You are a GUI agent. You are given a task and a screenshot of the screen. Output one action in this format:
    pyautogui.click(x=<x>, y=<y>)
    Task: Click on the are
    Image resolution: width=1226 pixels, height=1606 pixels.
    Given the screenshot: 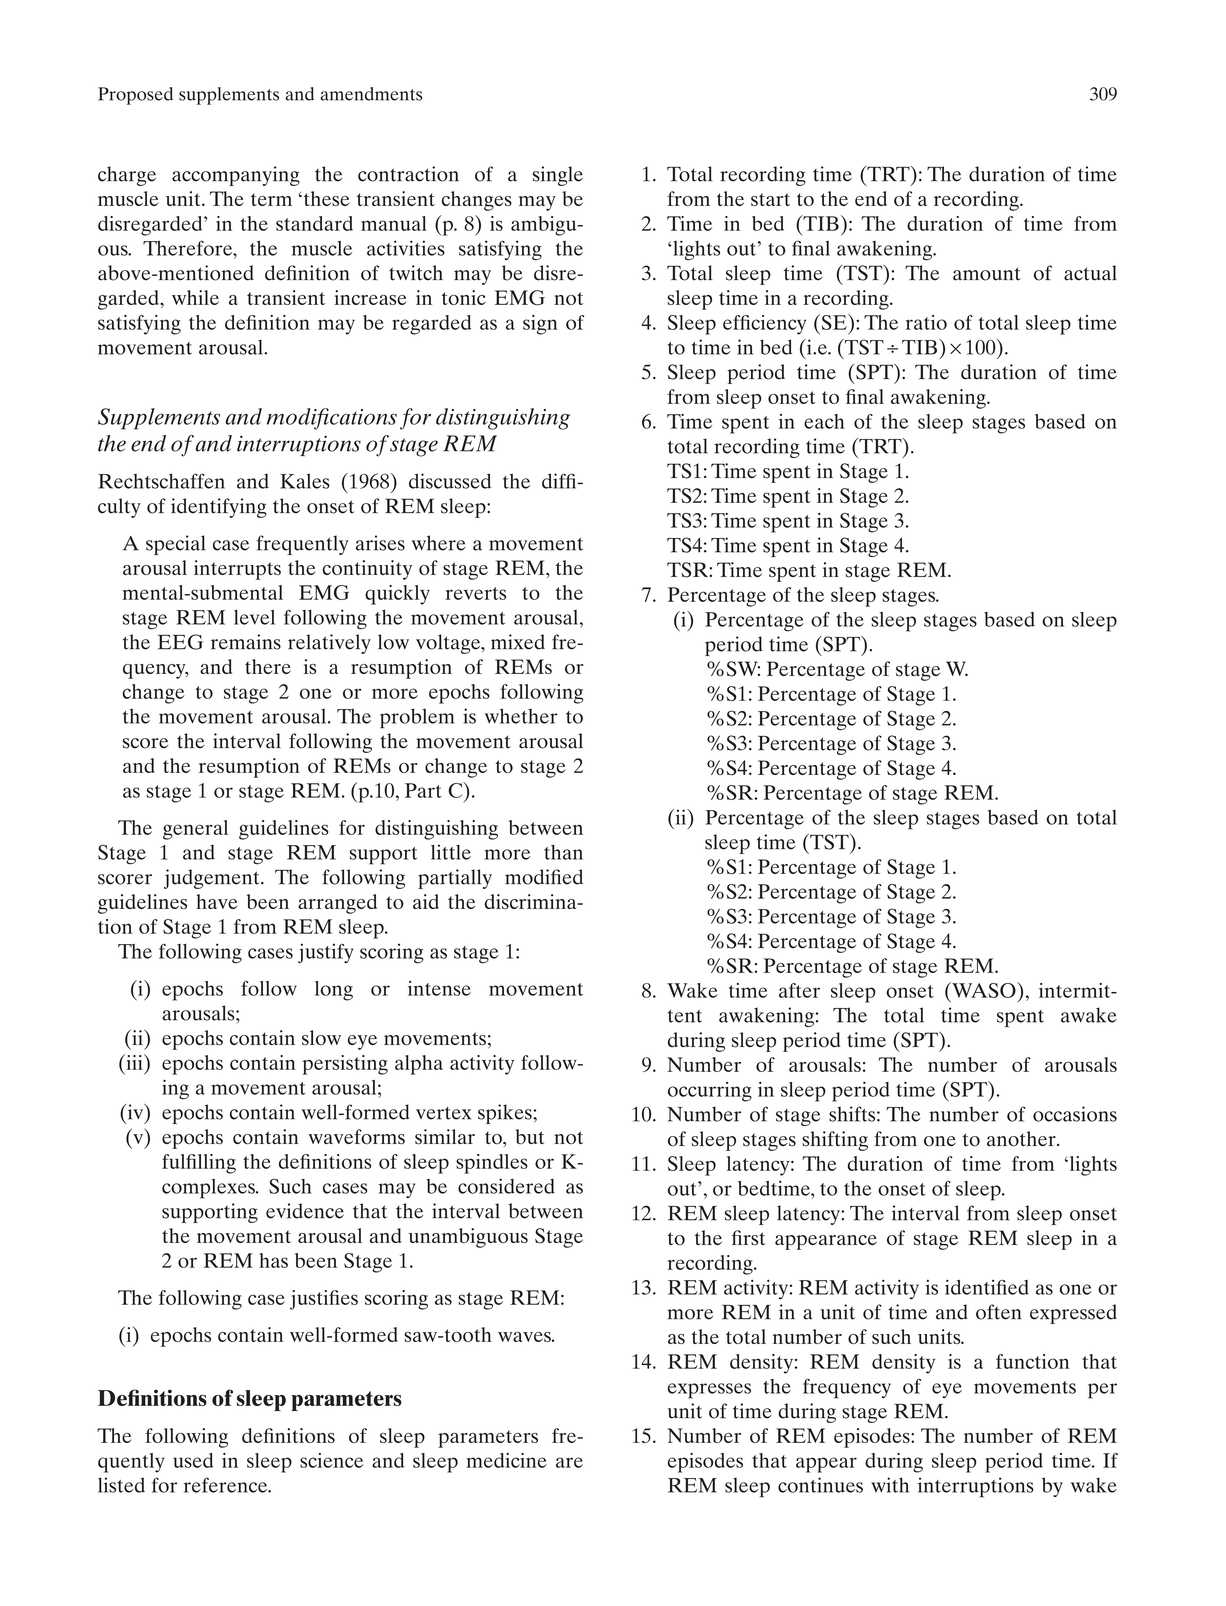 What is the action you would take?
    pyautogui.click(x=569, y=1462)
